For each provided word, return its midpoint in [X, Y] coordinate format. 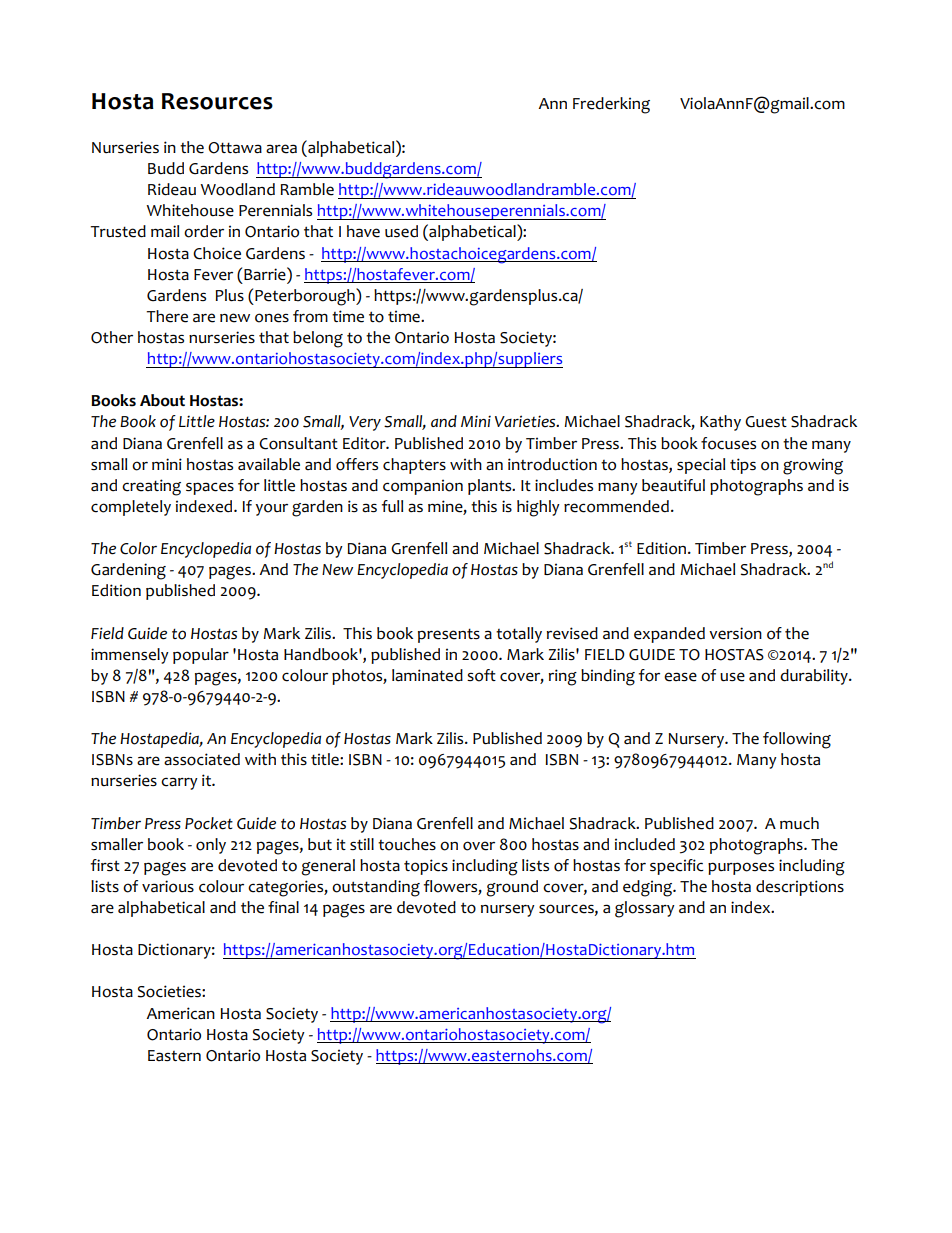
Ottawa [235, 148]
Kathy [720, 423]
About [162, 400]
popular [201, 656]
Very [365, 423]
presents [449, 635]
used [401, 231]
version [735, 633]
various [168, 886]
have [363, 231]
